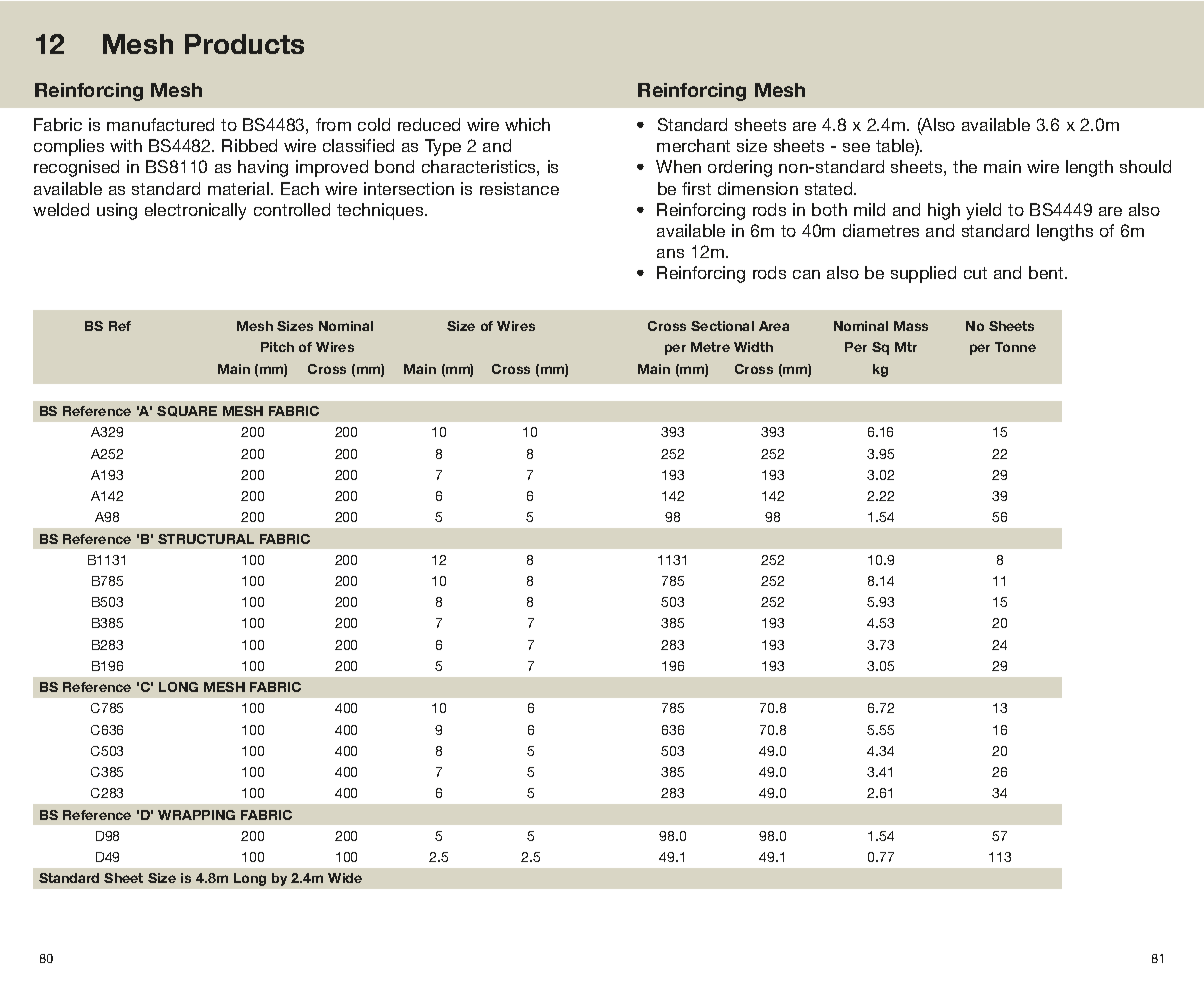 This document has width=1204, height=989. What do you see at coordinates (244, 44) in the document?
I see `Products` at bounding box center [244, 44].
